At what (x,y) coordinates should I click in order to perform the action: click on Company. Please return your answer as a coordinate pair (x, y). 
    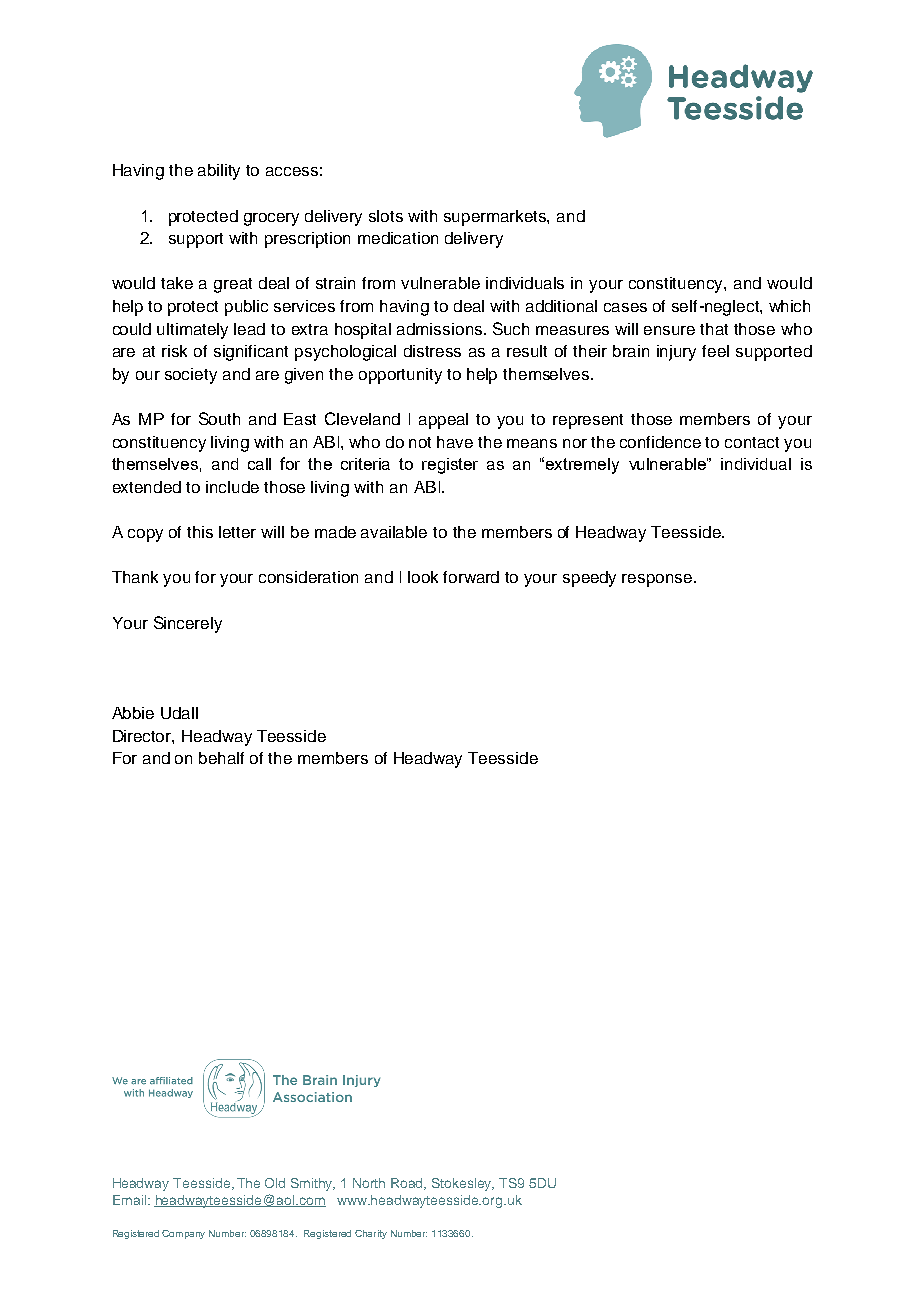
    Looking at the image, I should click on (183, 1234).
